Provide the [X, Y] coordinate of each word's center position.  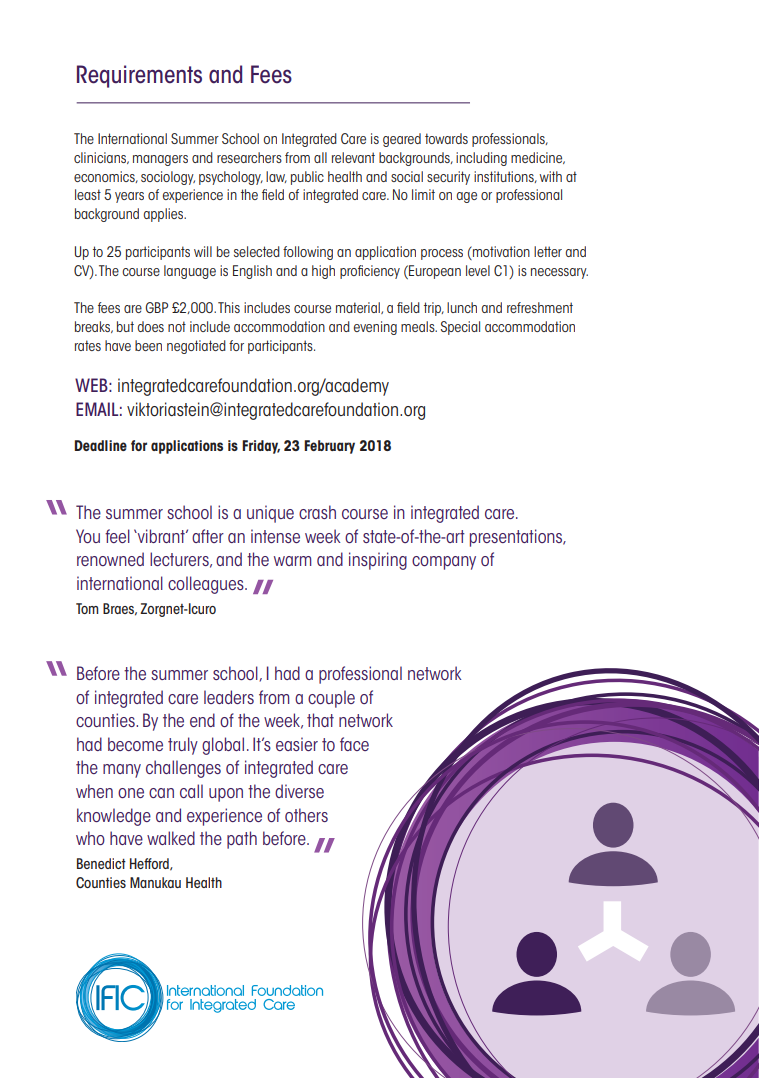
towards [446, 138]
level [478, 270]
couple [331, 699]
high [323, 272]
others [306, 815]
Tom [87, 608]
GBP [156, 307]
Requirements [139, 76]
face [354, 744]
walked [171, 838]
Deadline [101, 445]
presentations [517, 538]
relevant [353, 157]
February [329, 447]
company [444, 563]
